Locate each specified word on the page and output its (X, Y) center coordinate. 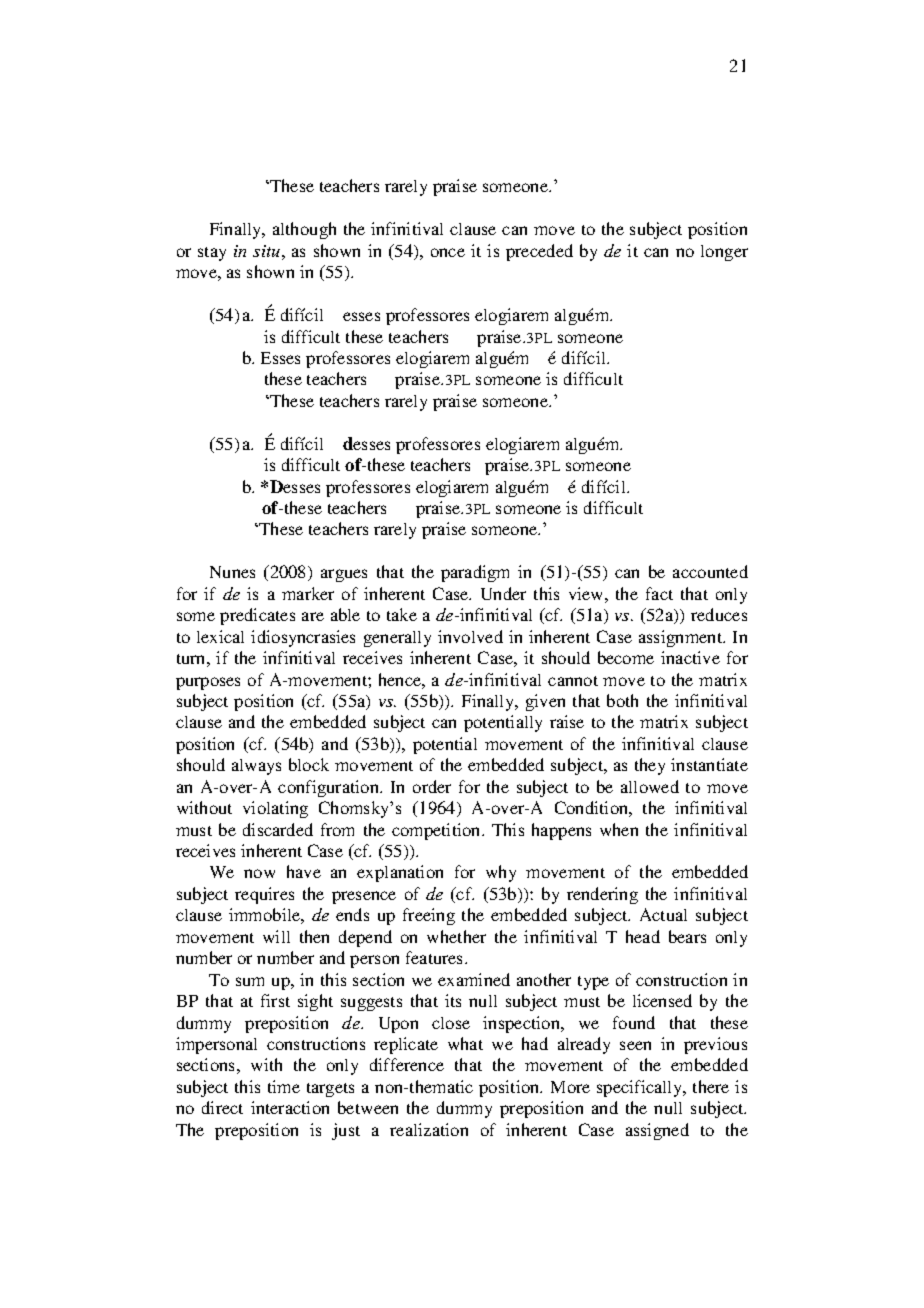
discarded (278, 829)
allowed (650, 786)
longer (724, 253)
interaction (290, 1107)
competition (437, 831)
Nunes (232, 572)
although (304, 230)
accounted (710, 571)
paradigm (475, 573)
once (448, 252)
